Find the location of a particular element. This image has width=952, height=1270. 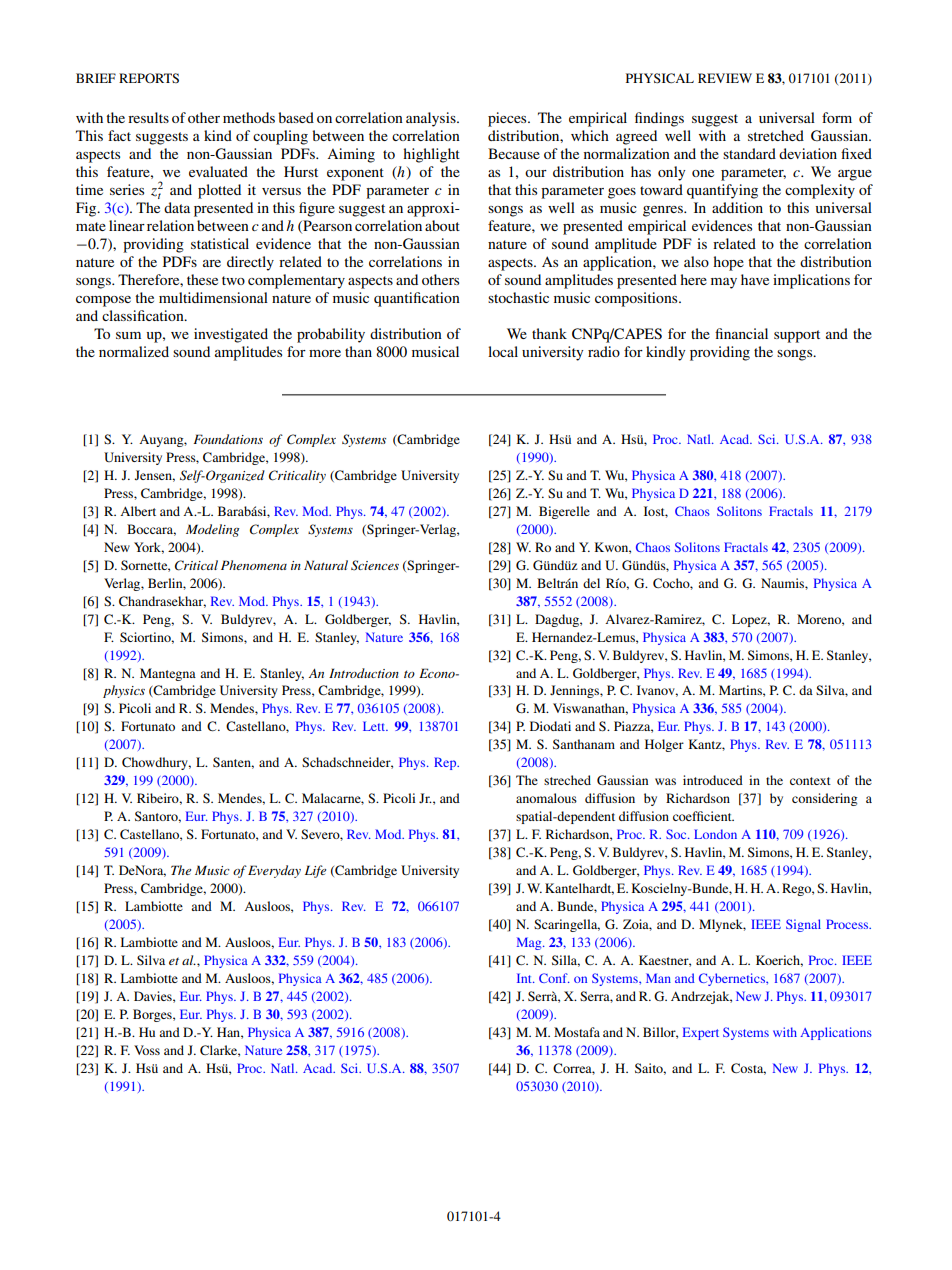

Holger is located at coordinates (664, 745).
